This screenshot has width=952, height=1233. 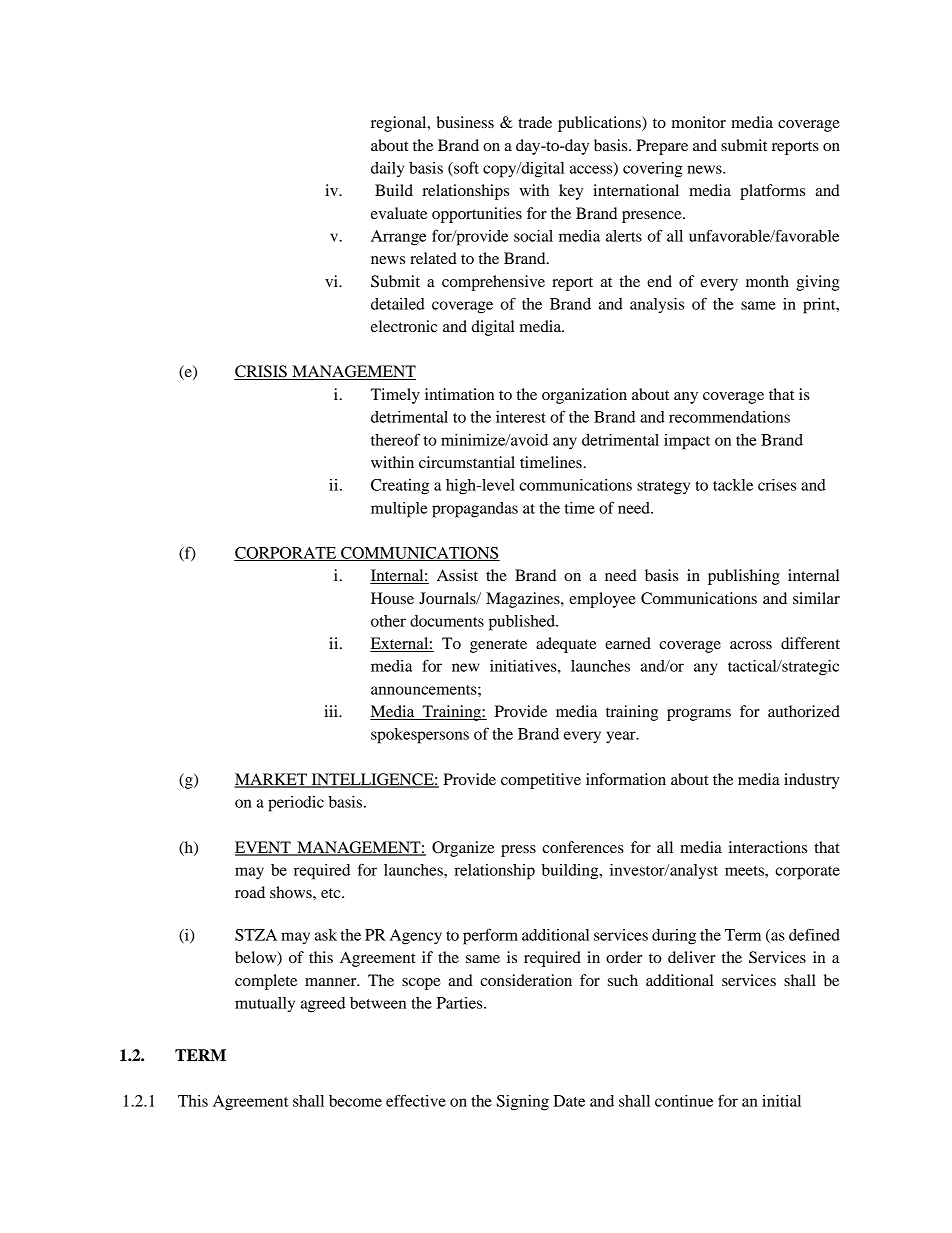 What do you see at coordinates (535, 122) in the screenshot?
I see `trade` at bounding box center [535, 122].
